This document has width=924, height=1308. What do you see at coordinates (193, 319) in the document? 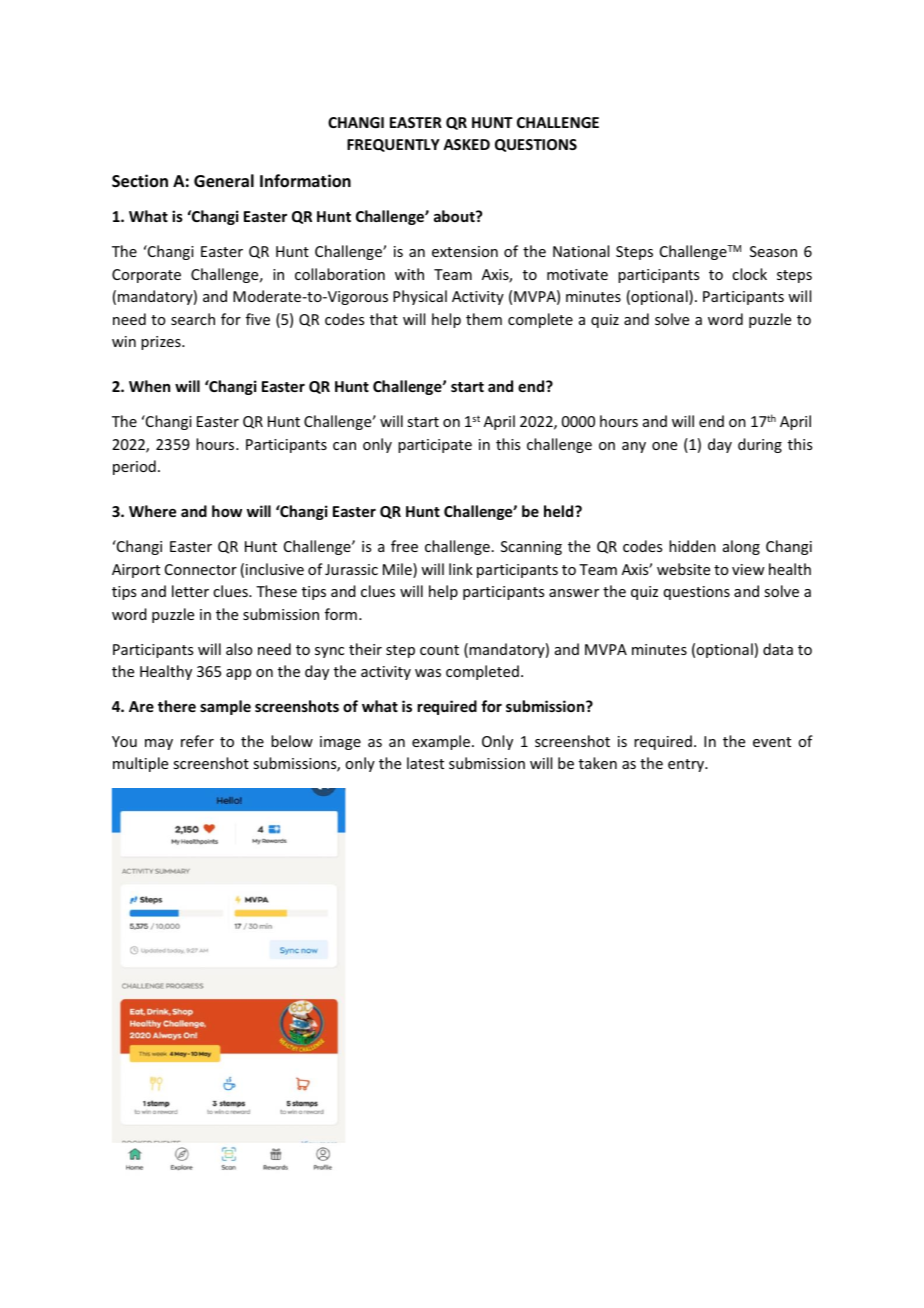
I see `search` at bounding box center [193, 319].
